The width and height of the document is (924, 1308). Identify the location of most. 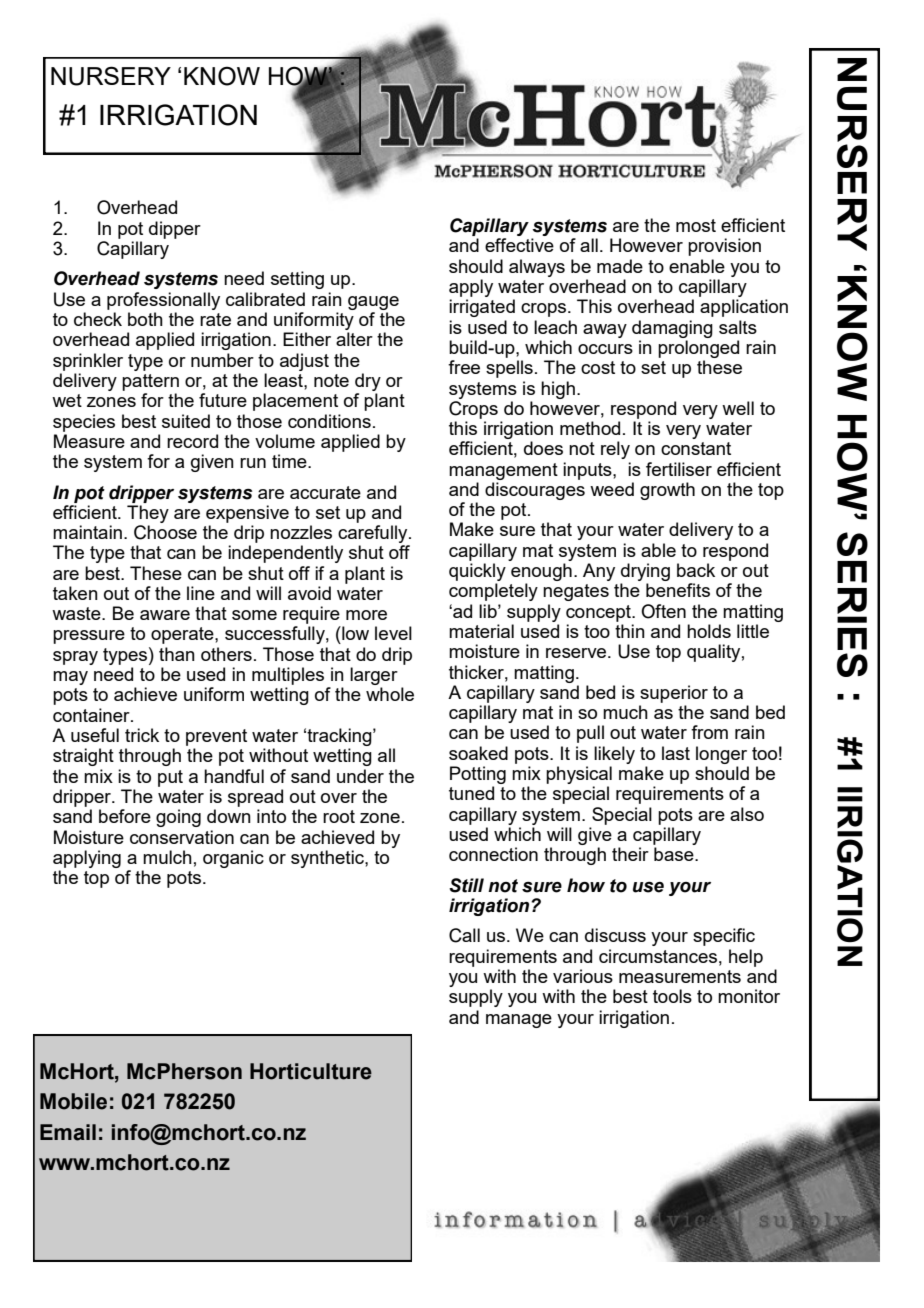
(696, 225).
